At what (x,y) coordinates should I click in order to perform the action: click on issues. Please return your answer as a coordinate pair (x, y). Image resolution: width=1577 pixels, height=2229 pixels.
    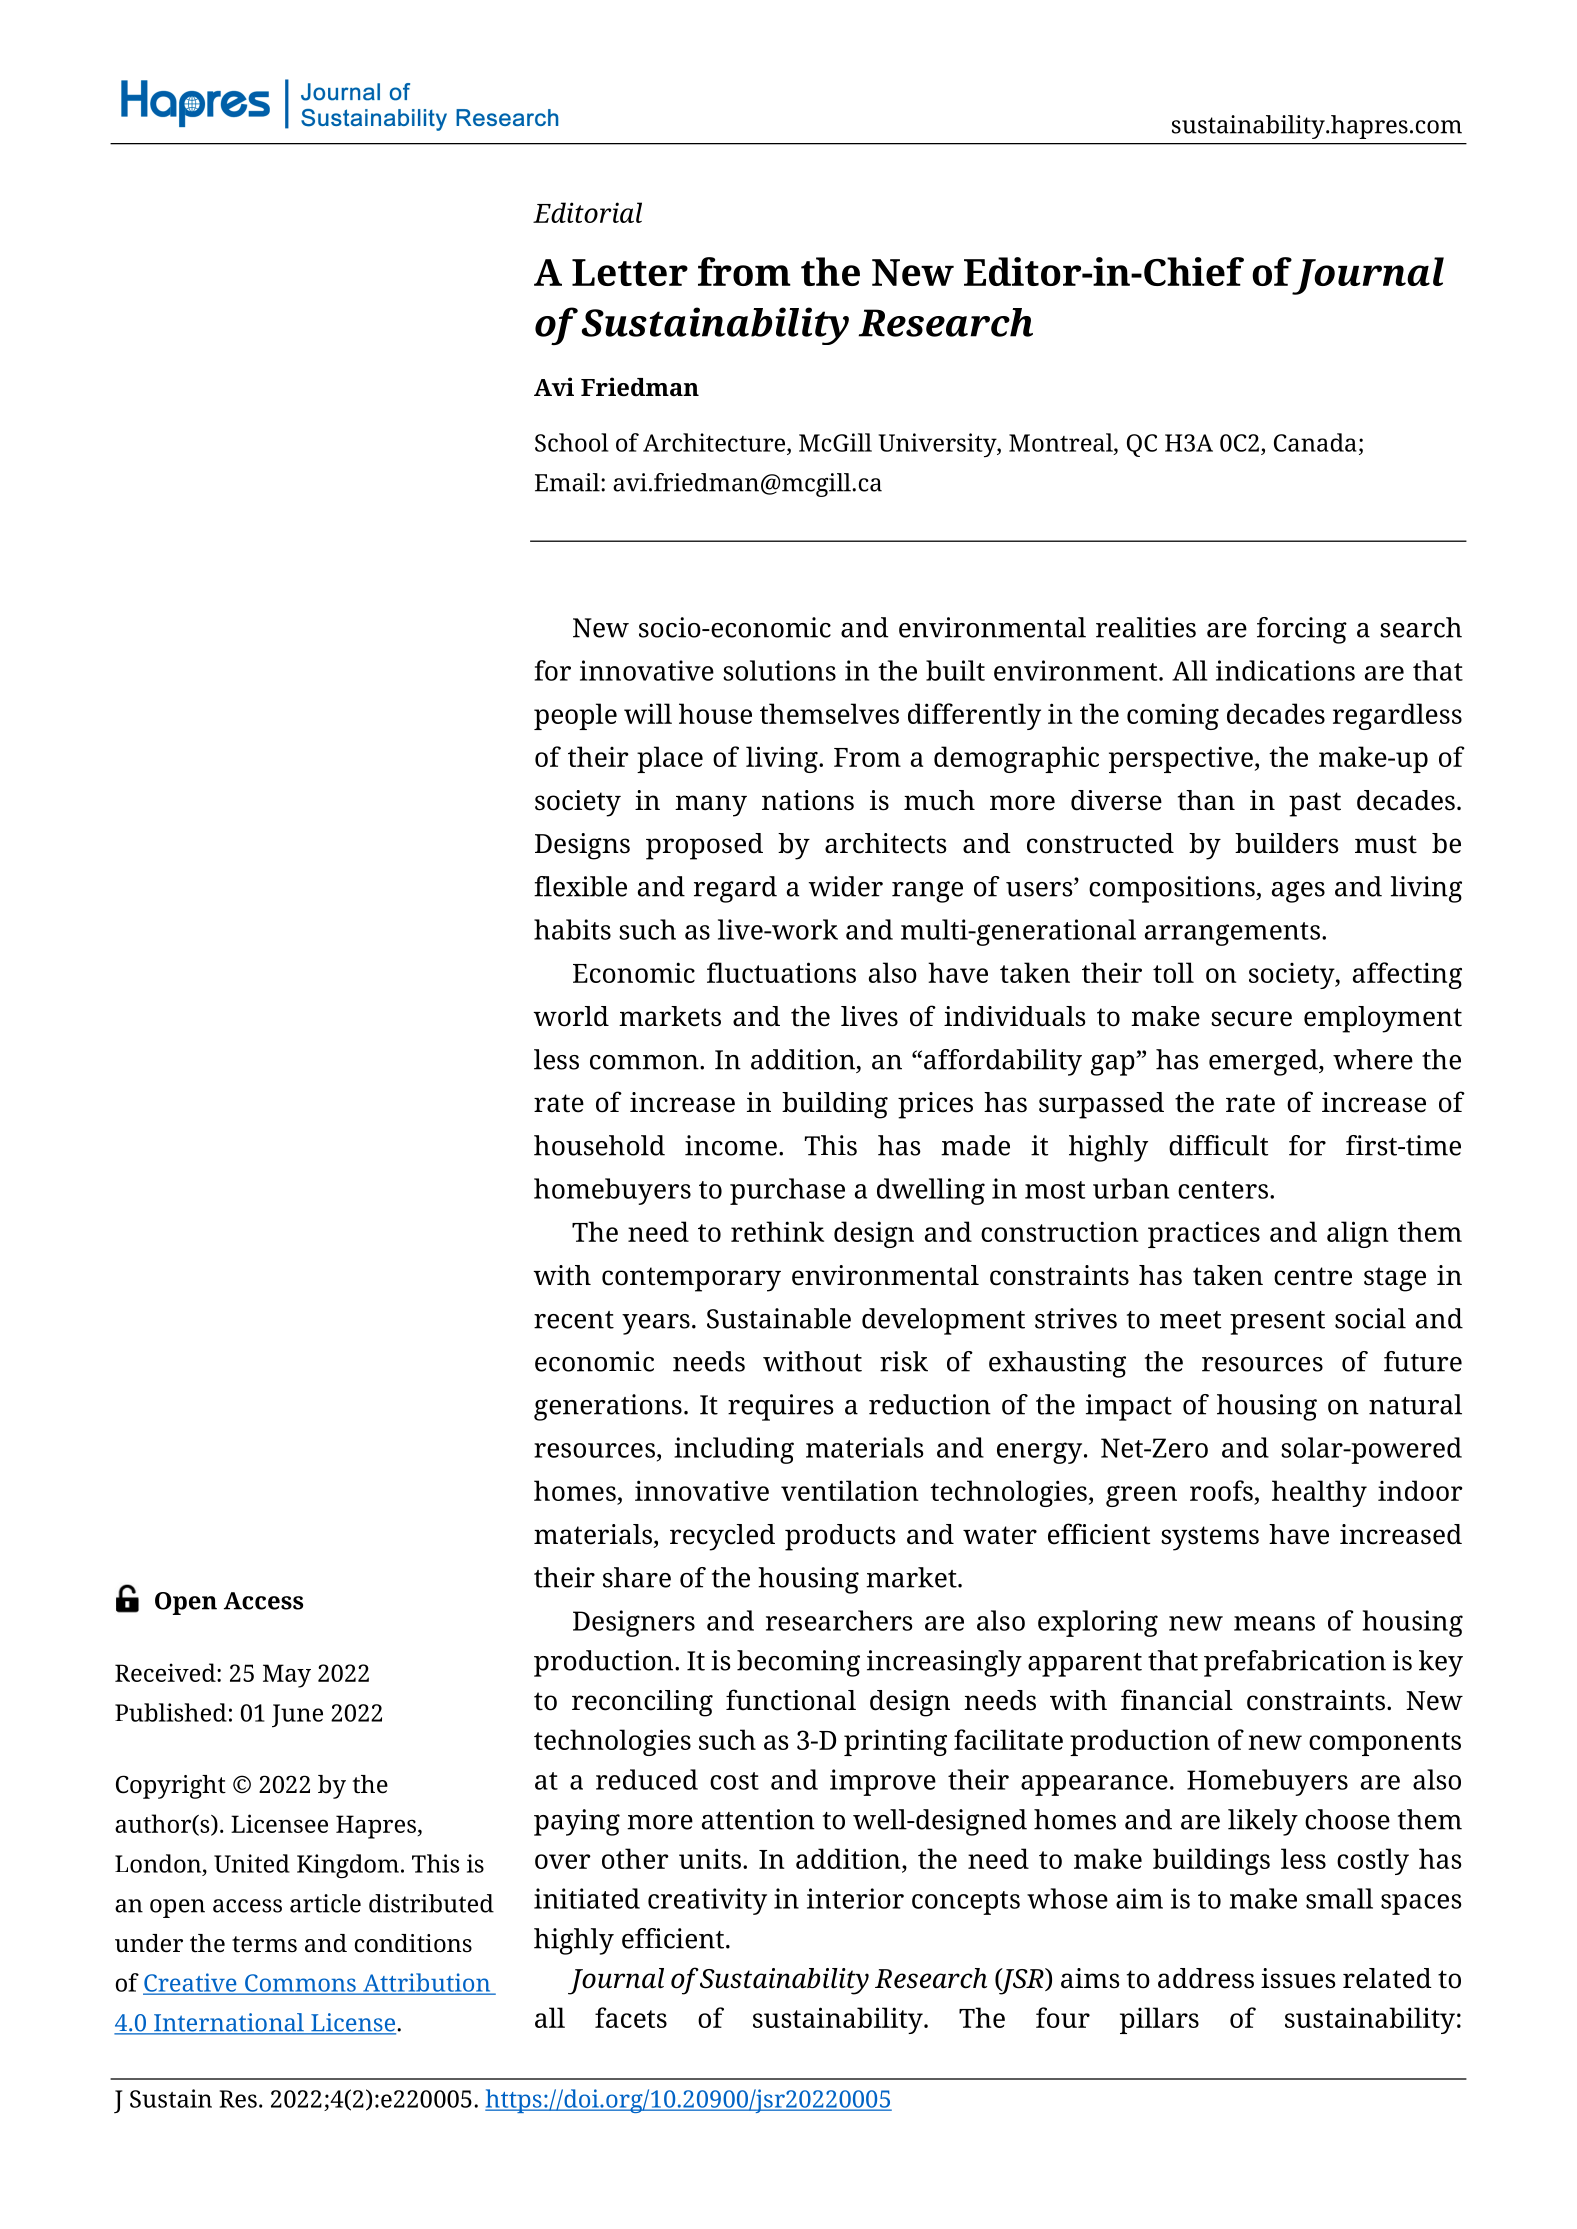
    Looking at the image, I should click on (1298, 1978).
